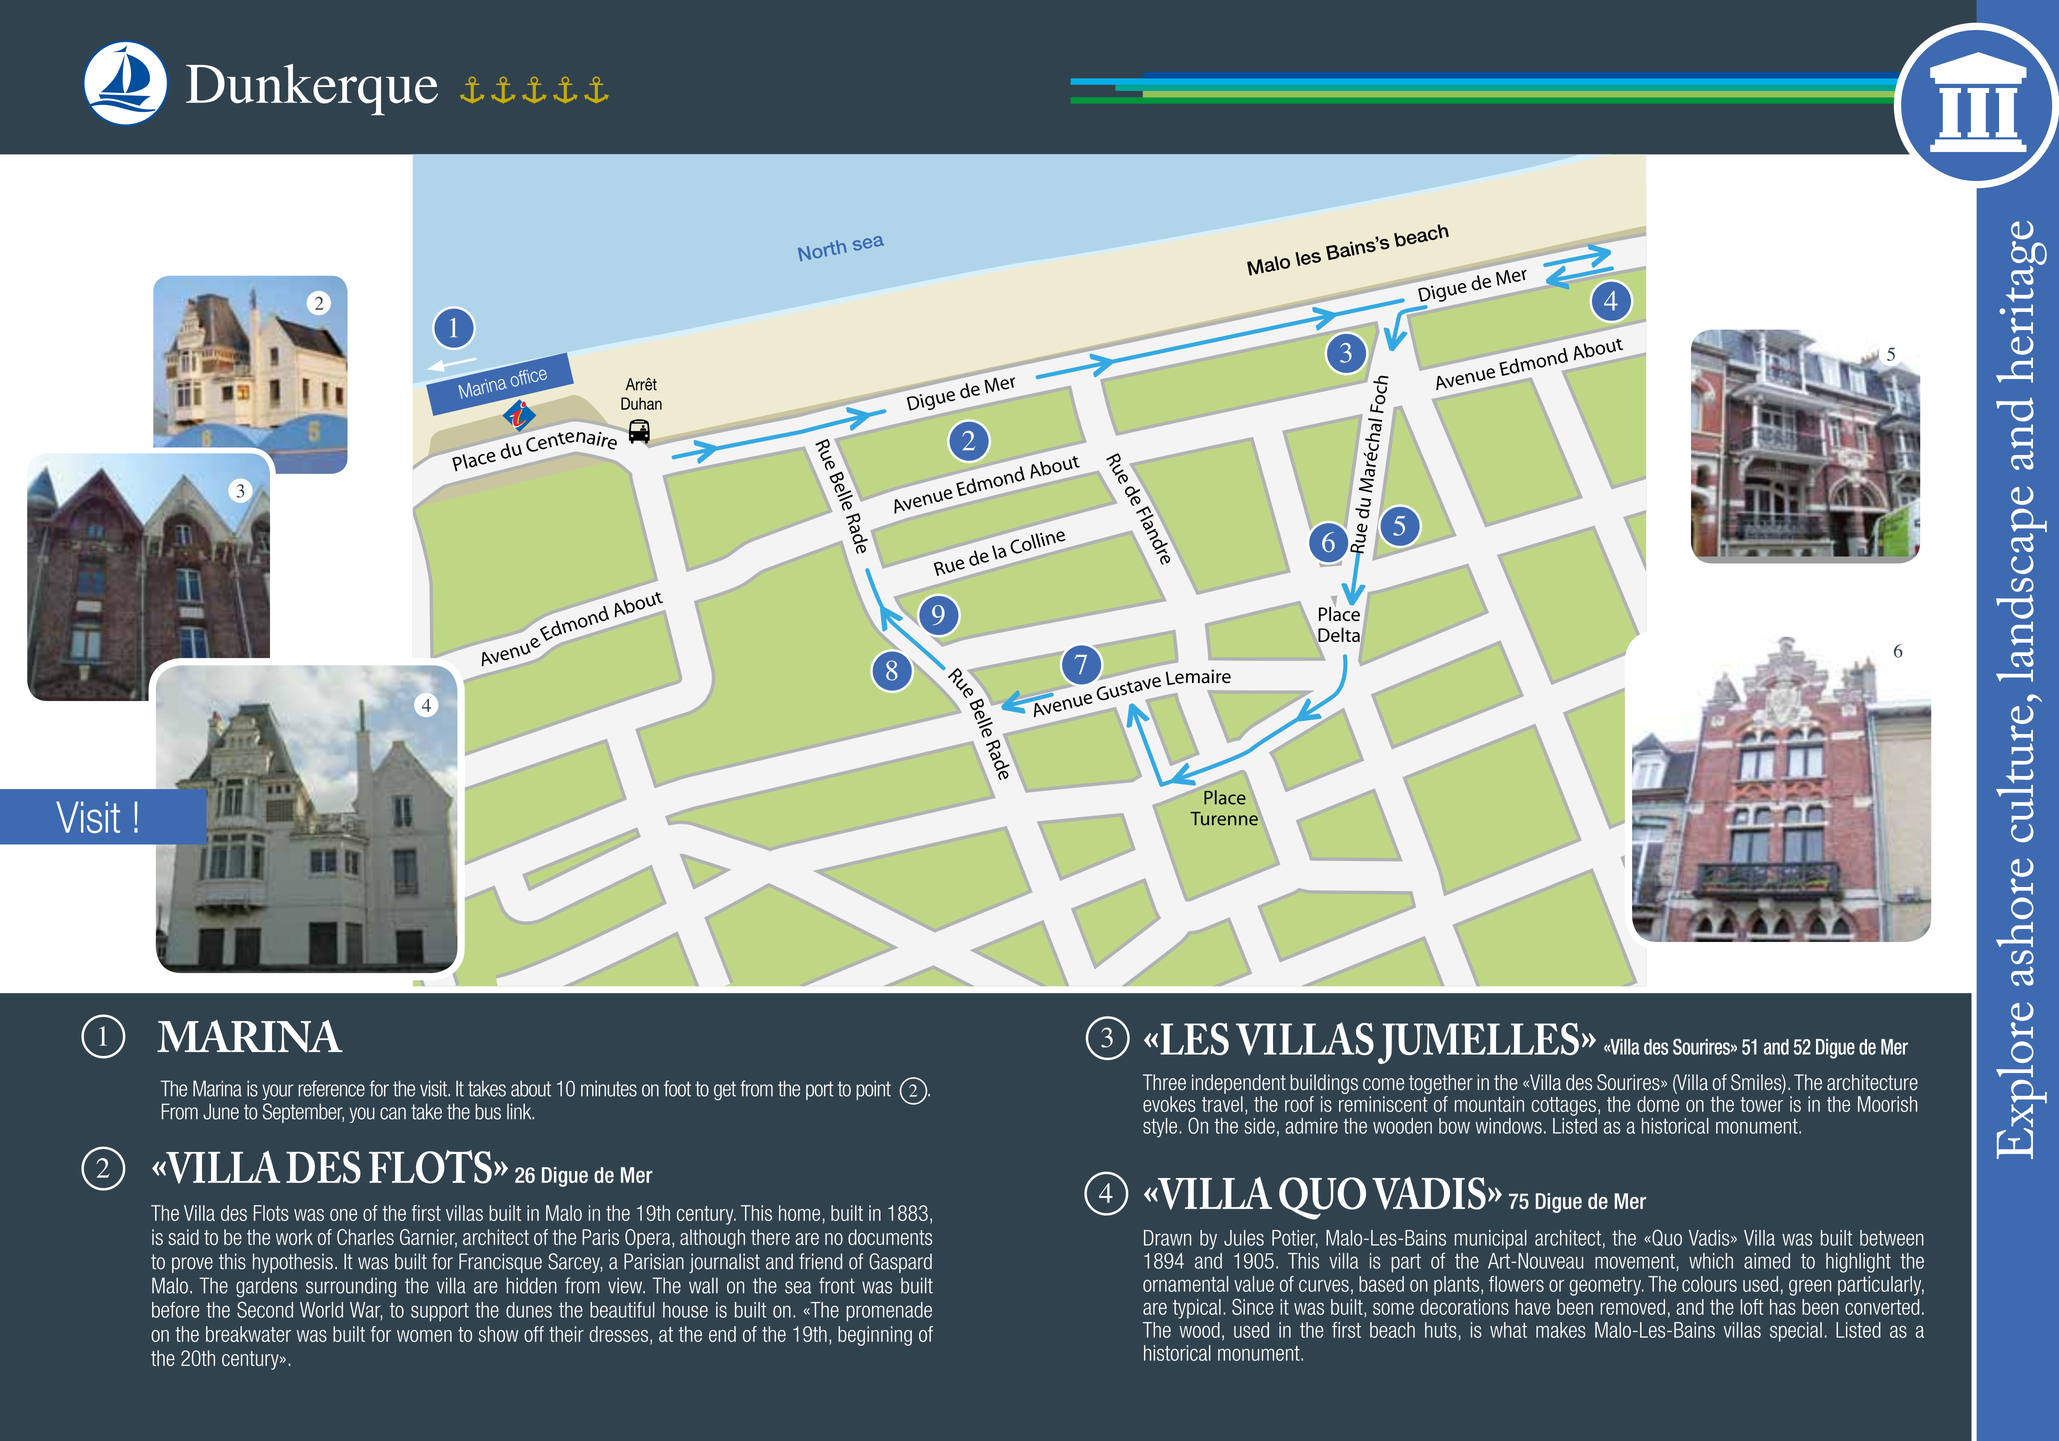  I want to click on reference, so click(331, 1088).
